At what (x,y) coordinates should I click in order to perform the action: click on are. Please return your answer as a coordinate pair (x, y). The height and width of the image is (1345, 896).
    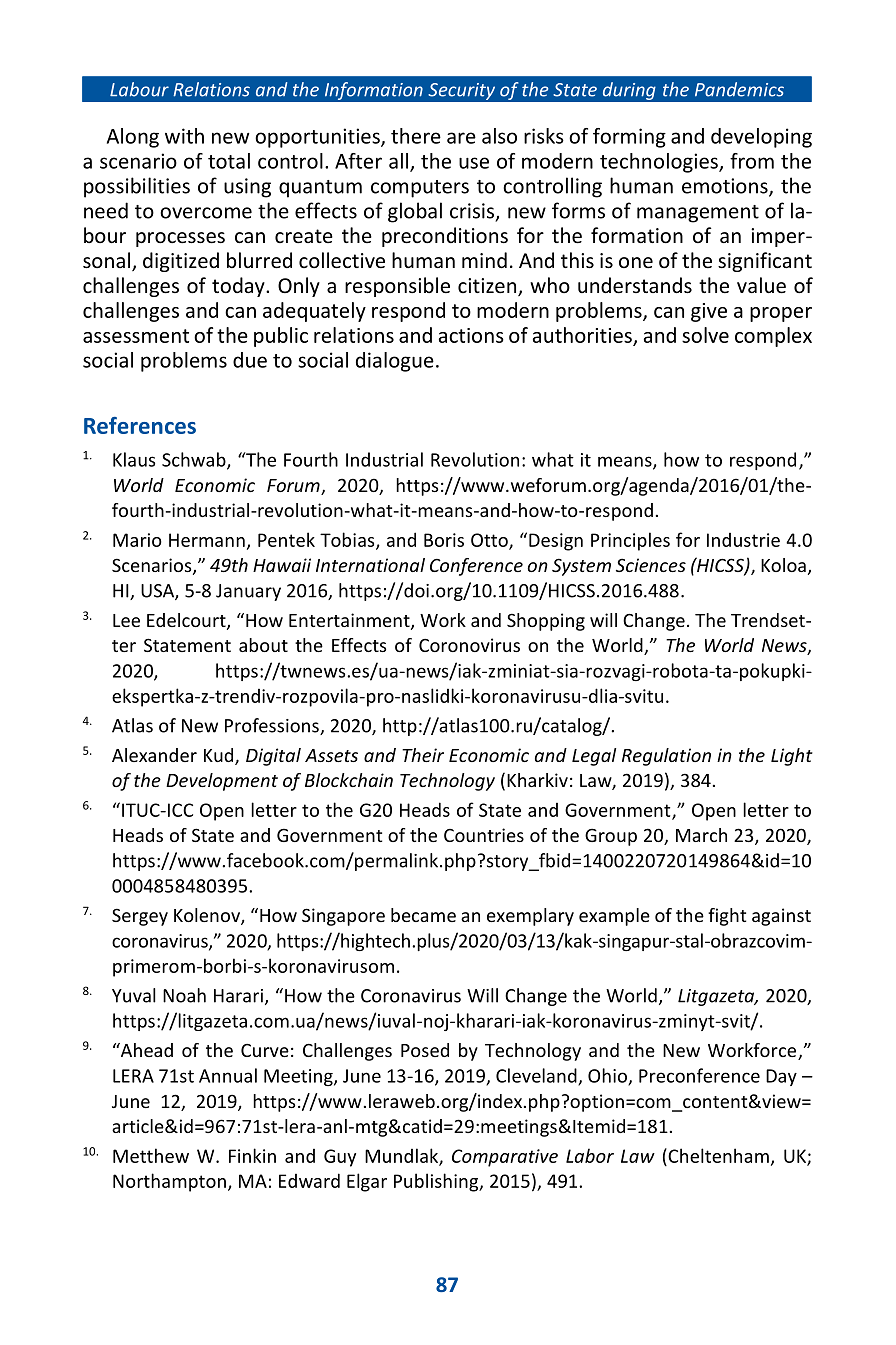
    Looking at the image, I should click on (461, 138).
